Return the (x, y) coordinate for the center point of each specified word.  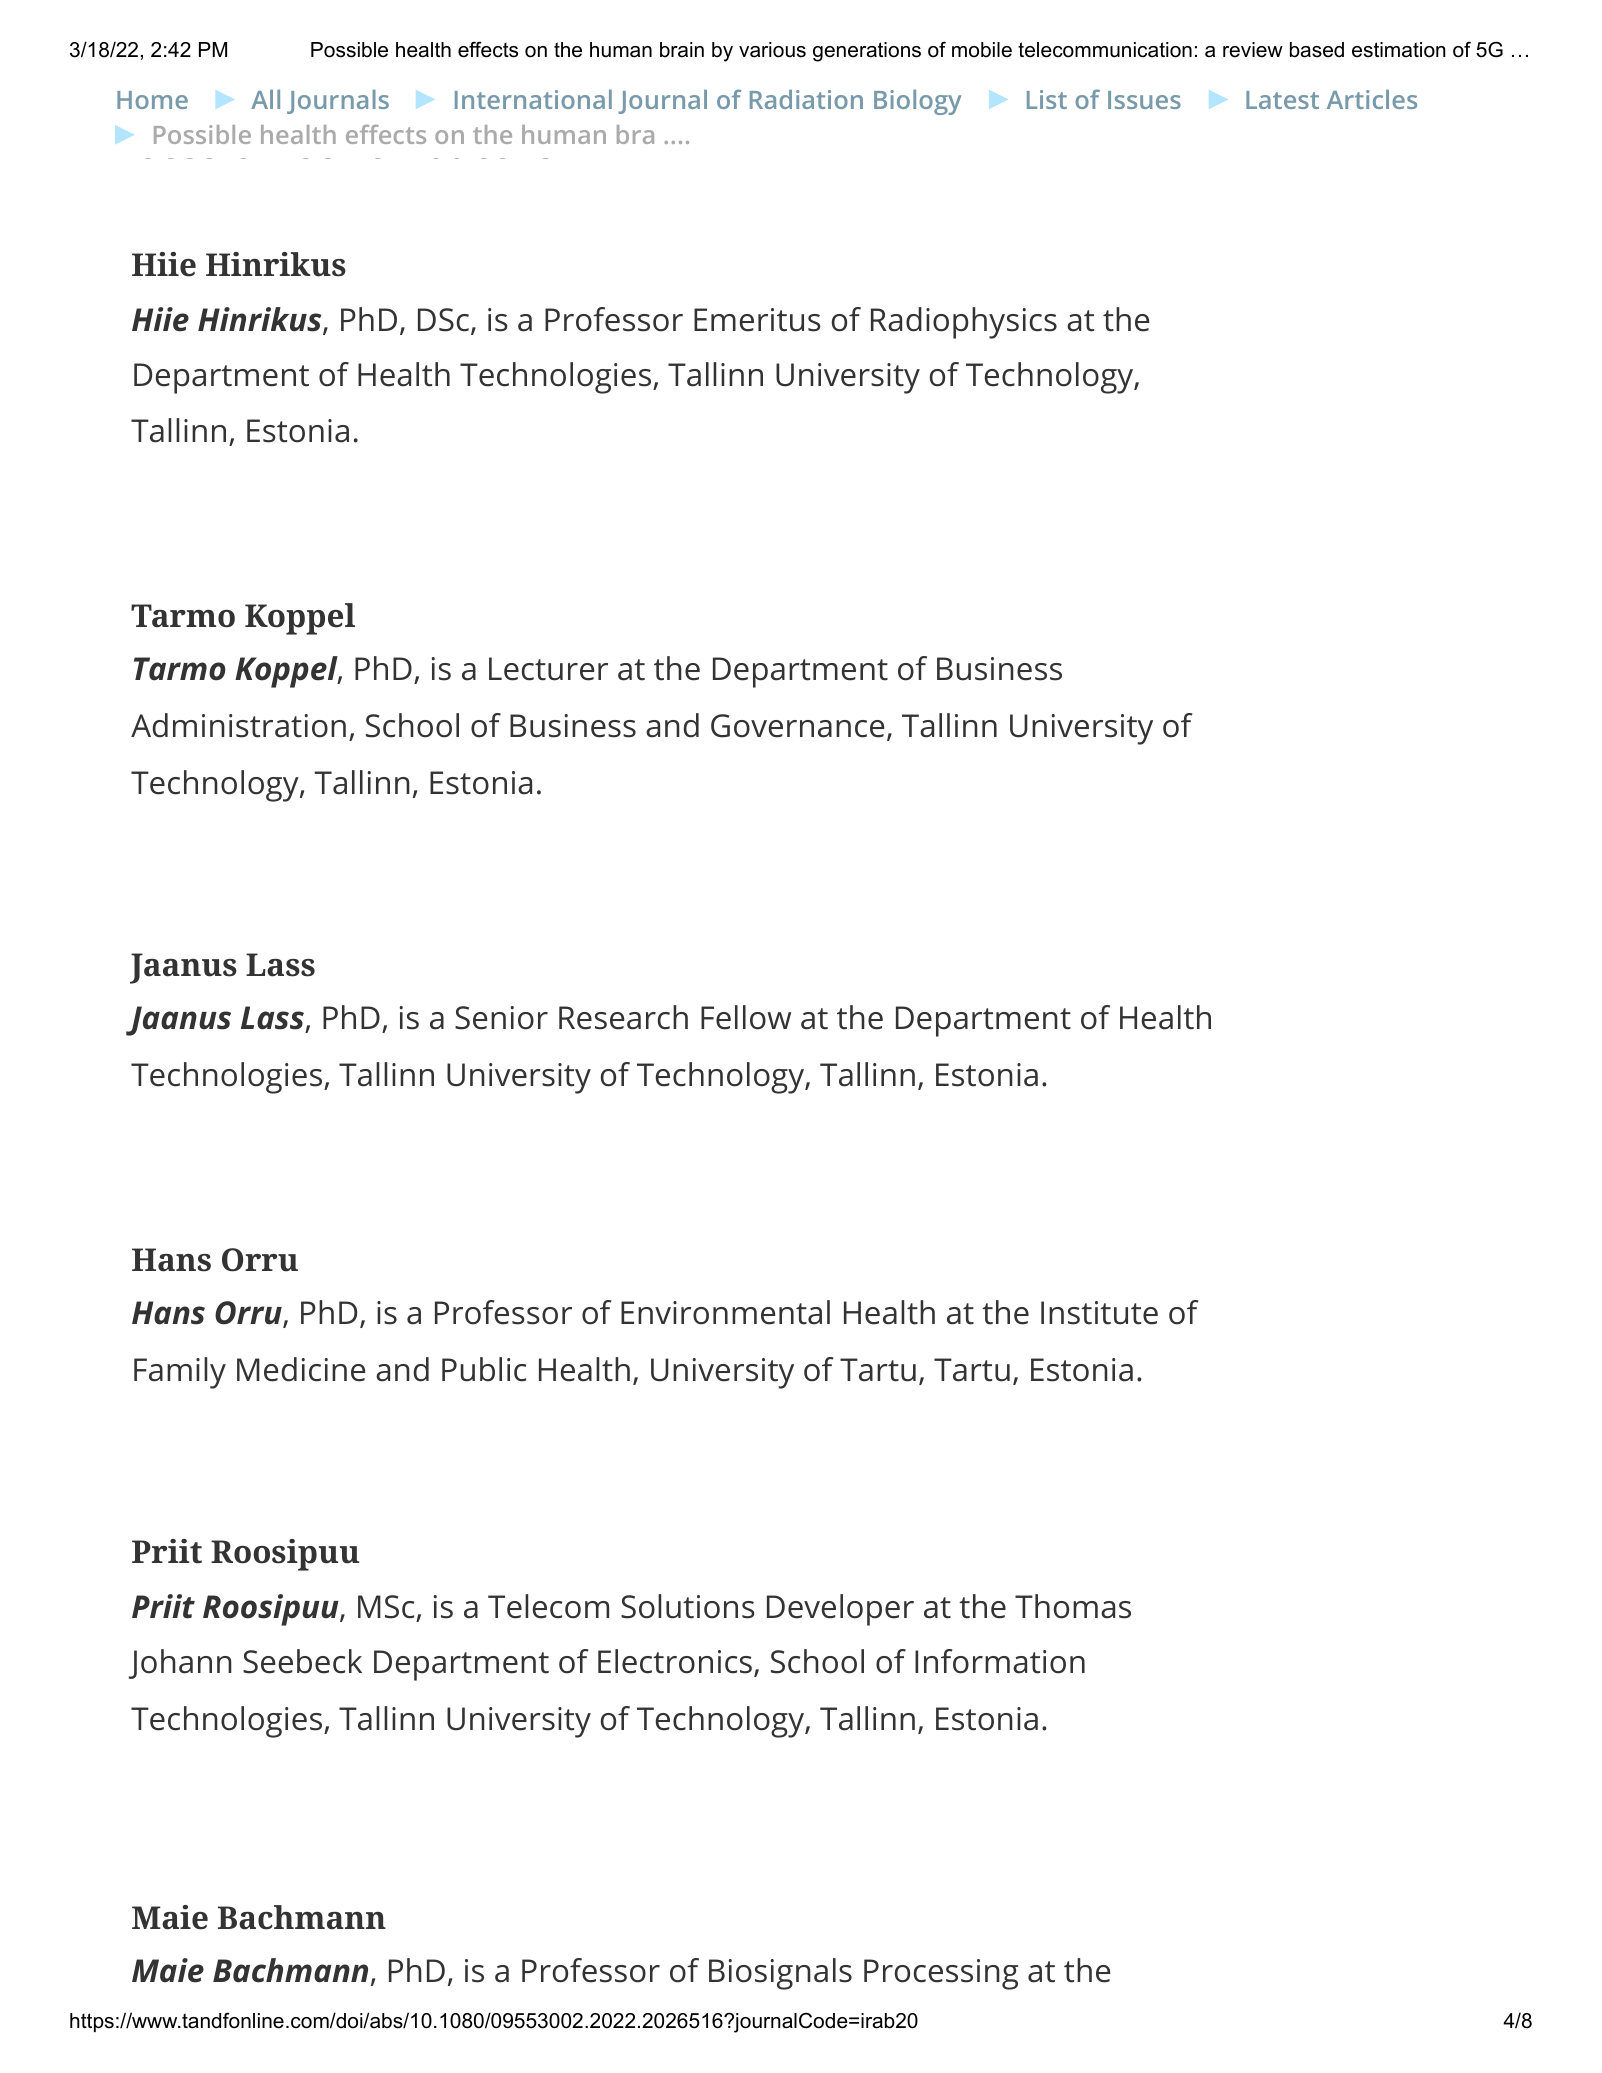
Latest (1282, 100)
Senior (501, 1018)
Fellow (746, 1017)
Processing (941, 1974)
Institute (1099, 1313)
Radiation (806, 99)
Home (152, 100)
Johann (180, 1664)
